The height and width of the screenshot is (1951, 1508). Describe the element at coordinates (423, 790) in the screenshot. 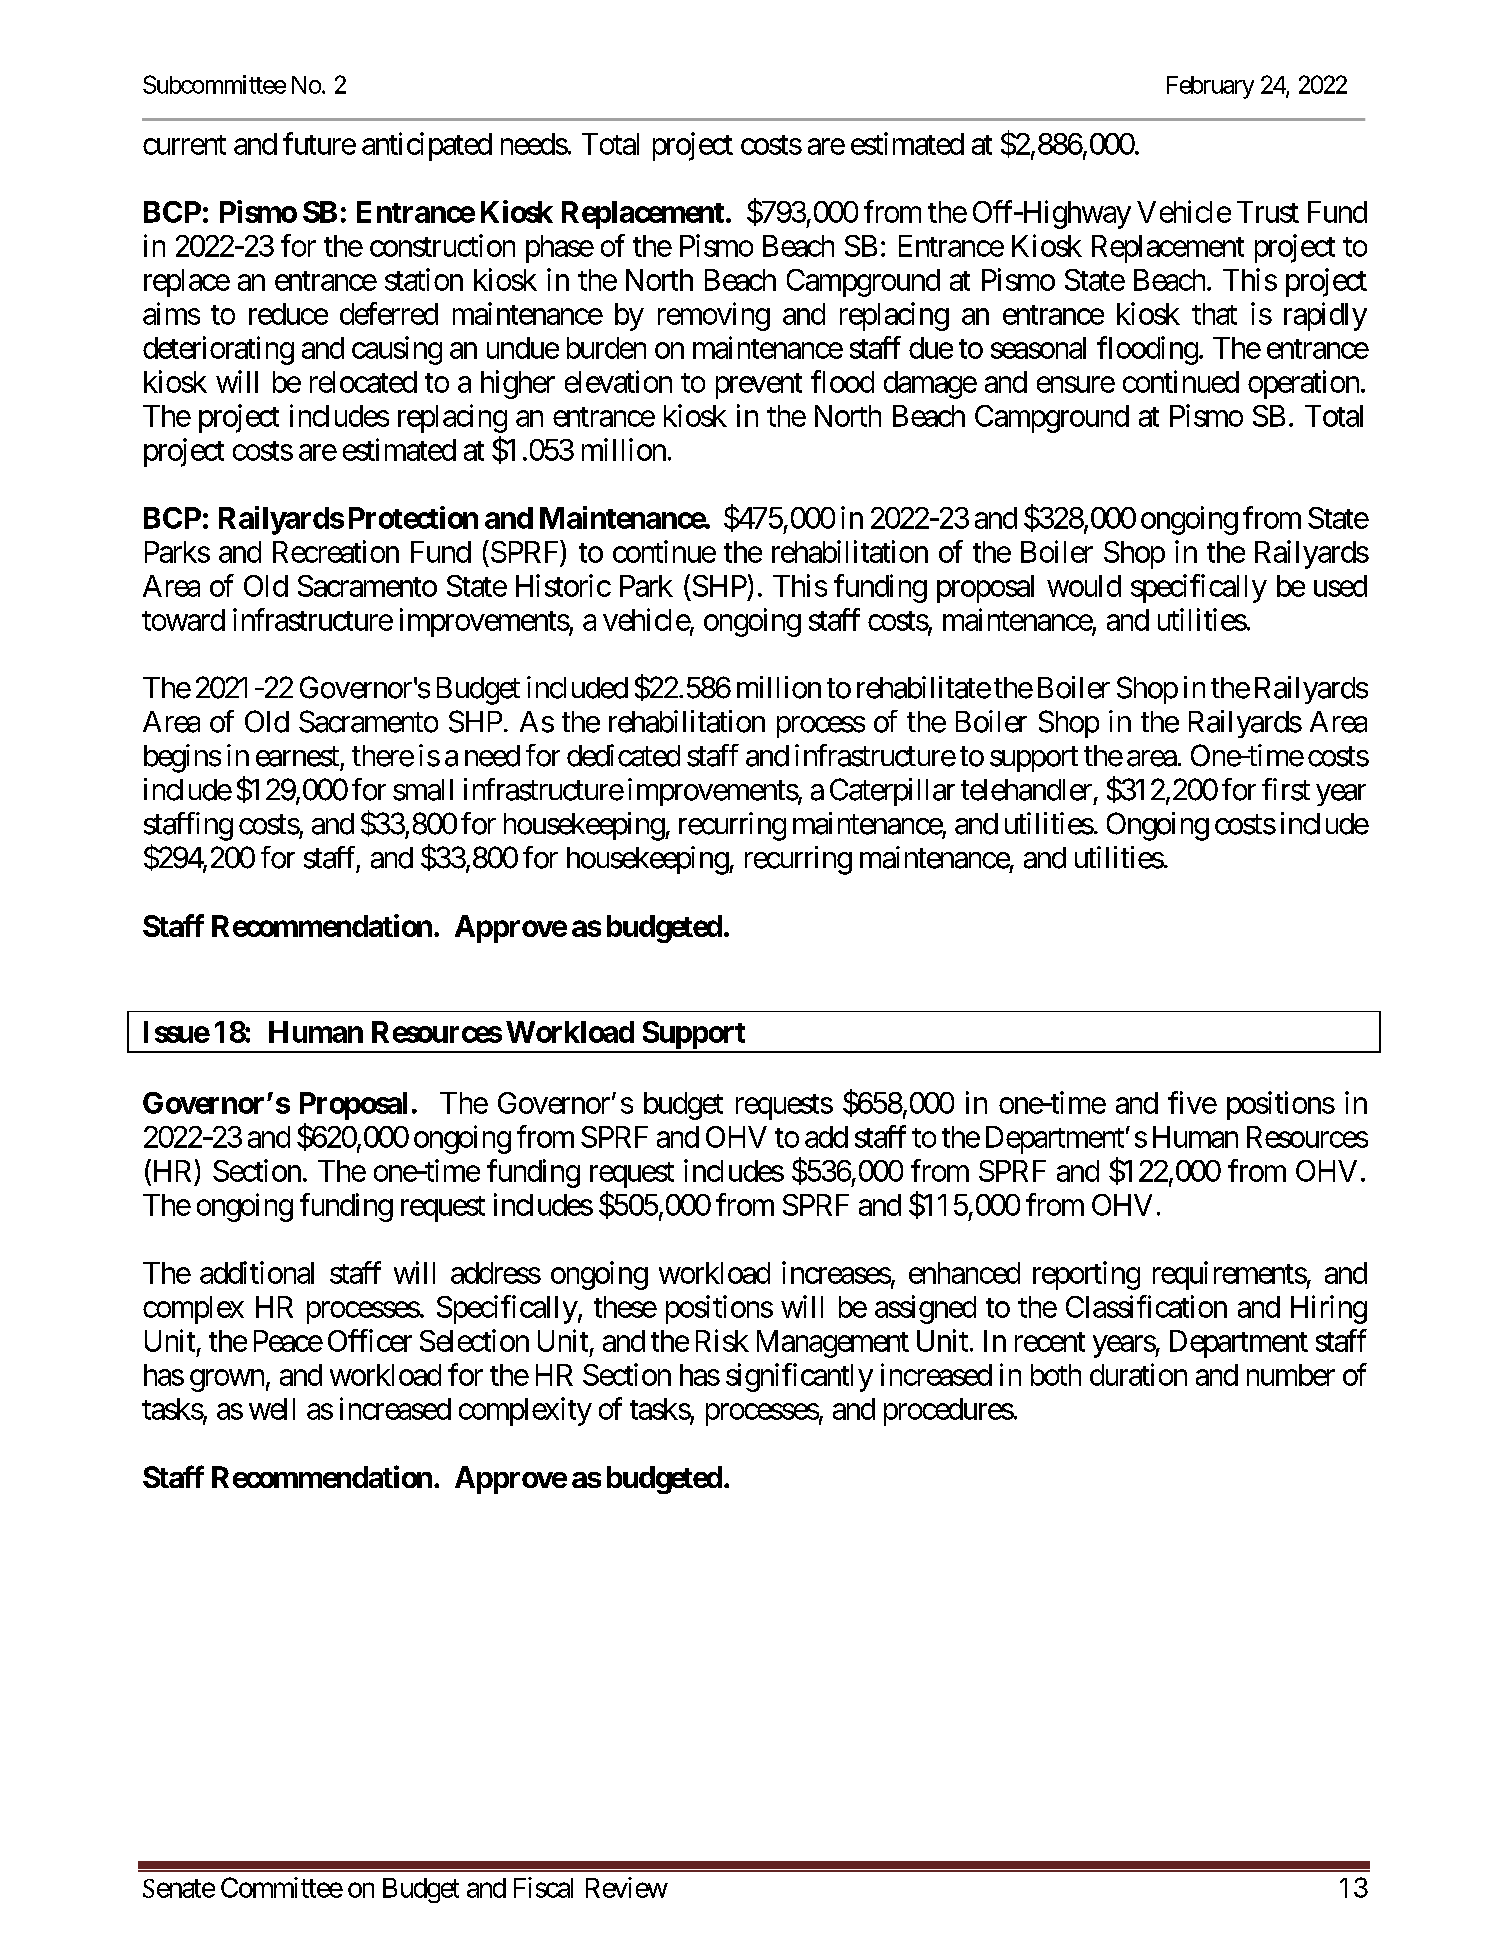

I see `small` at that location.
